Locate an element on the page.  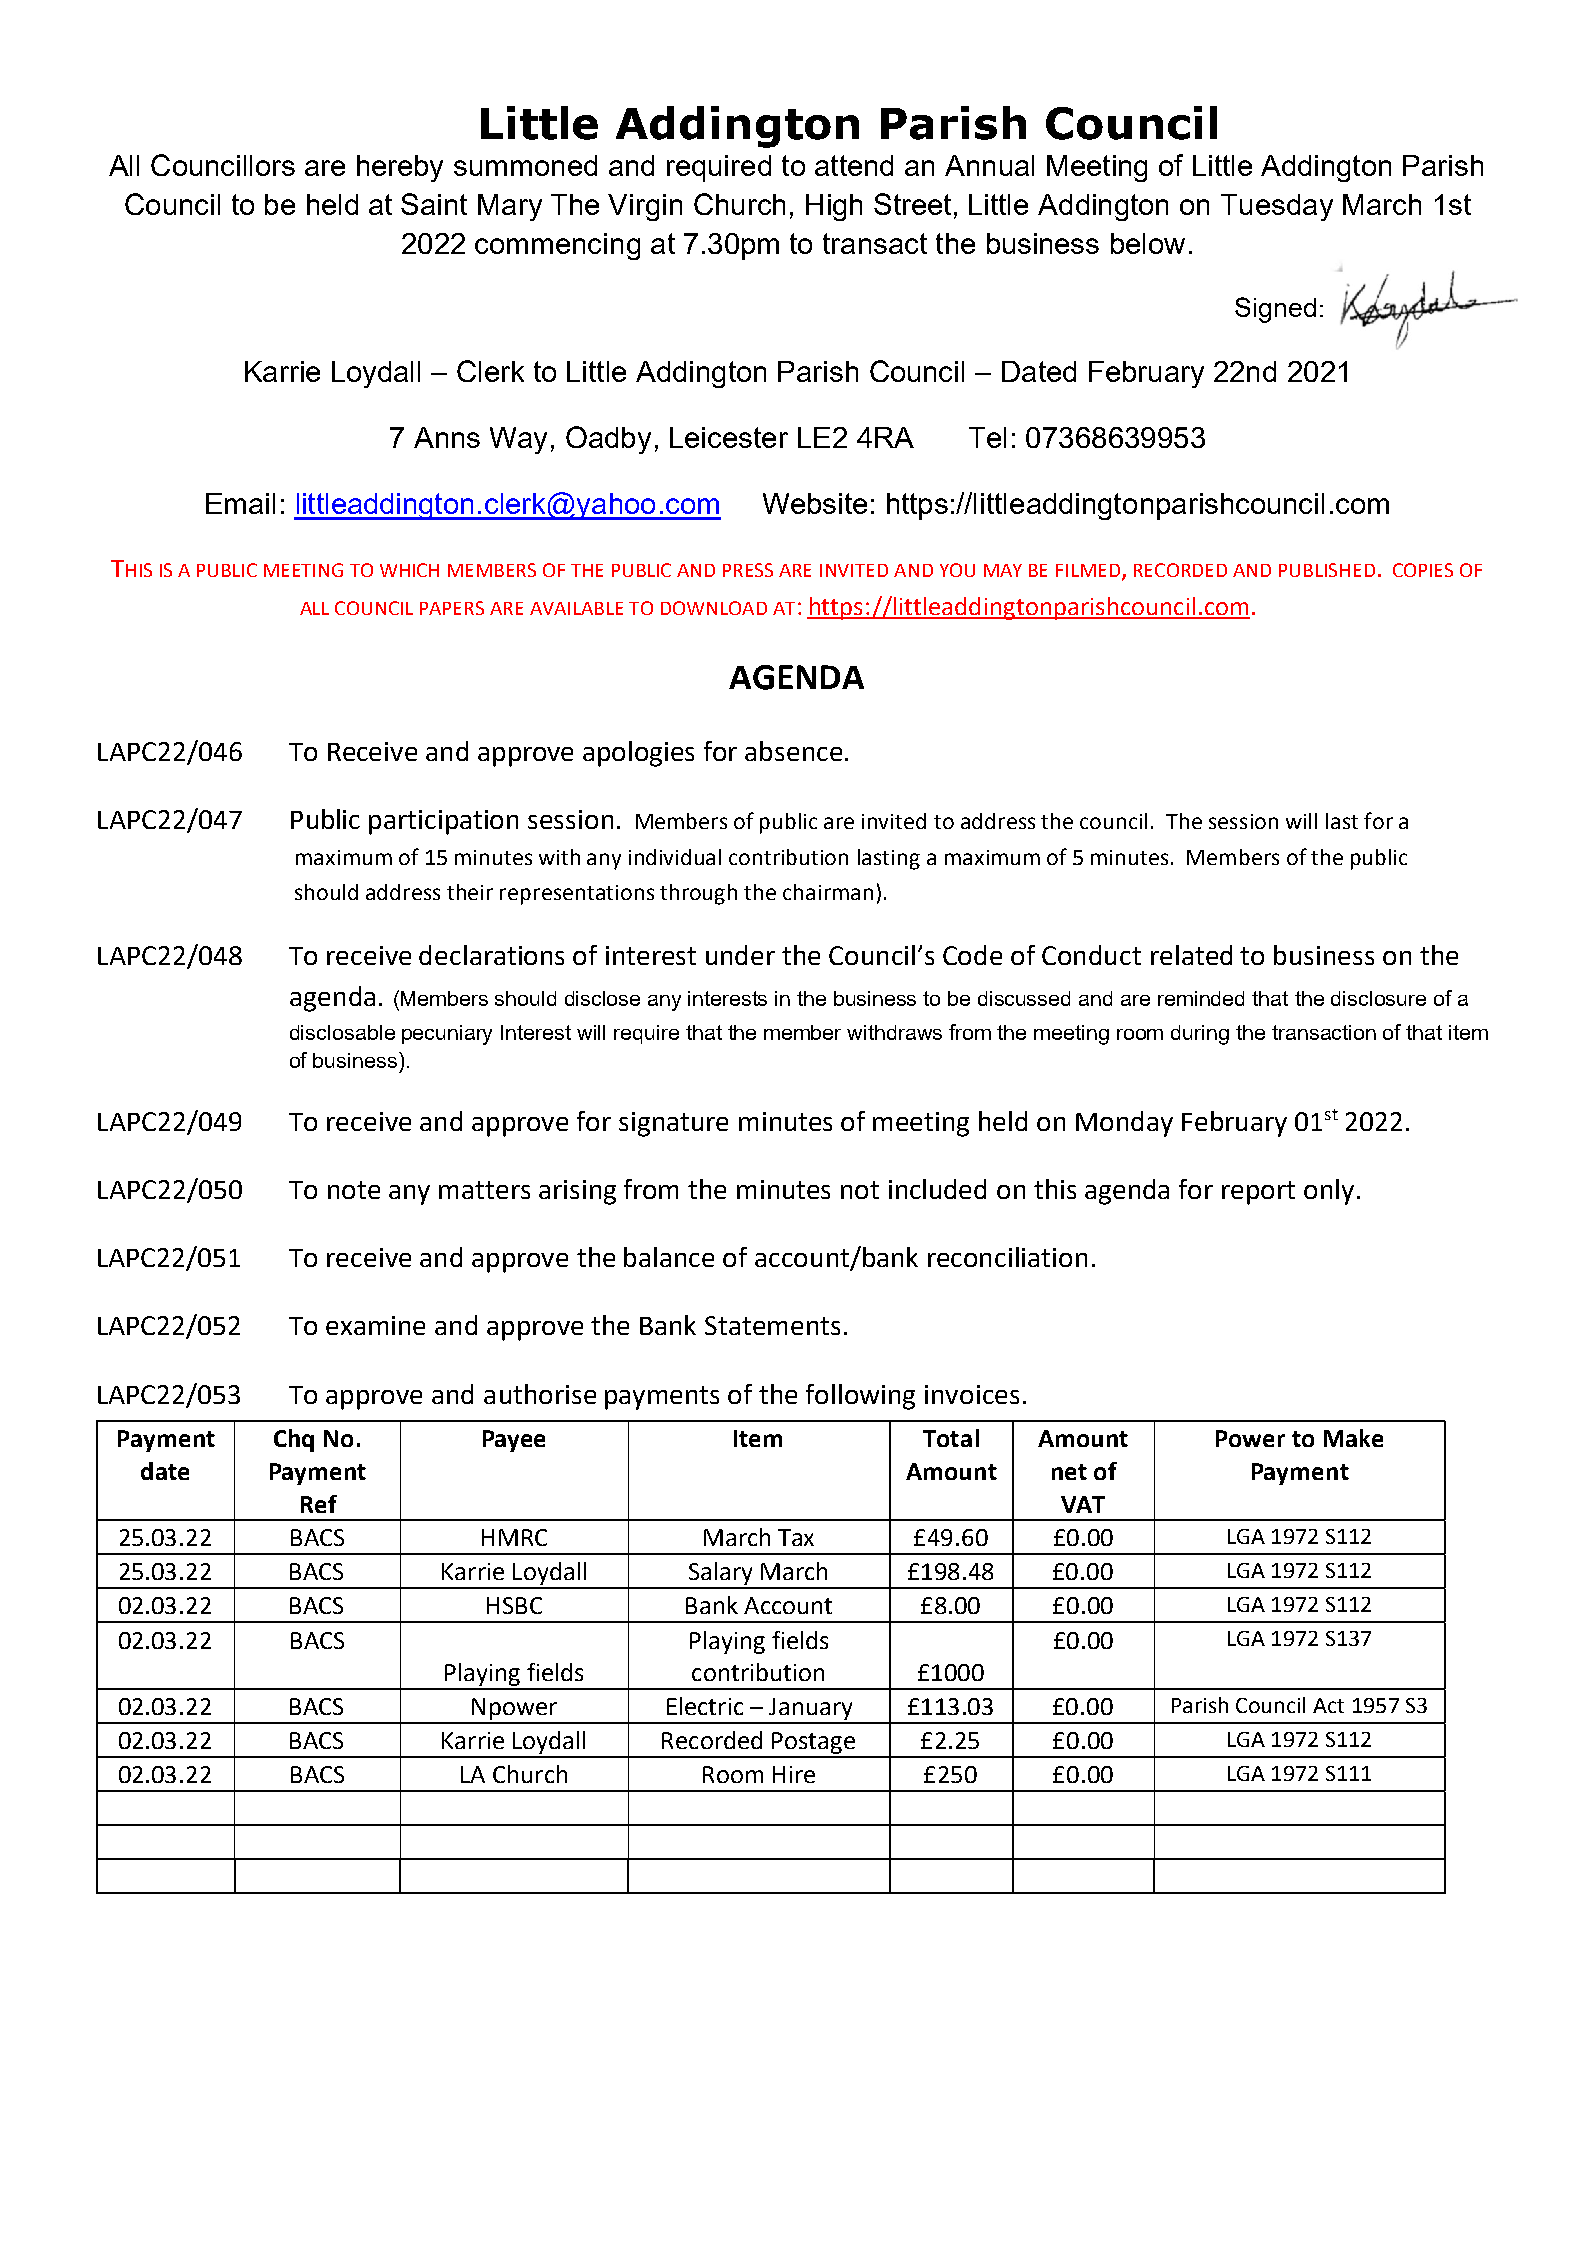
declarations is located at coordinates (491, 955).
